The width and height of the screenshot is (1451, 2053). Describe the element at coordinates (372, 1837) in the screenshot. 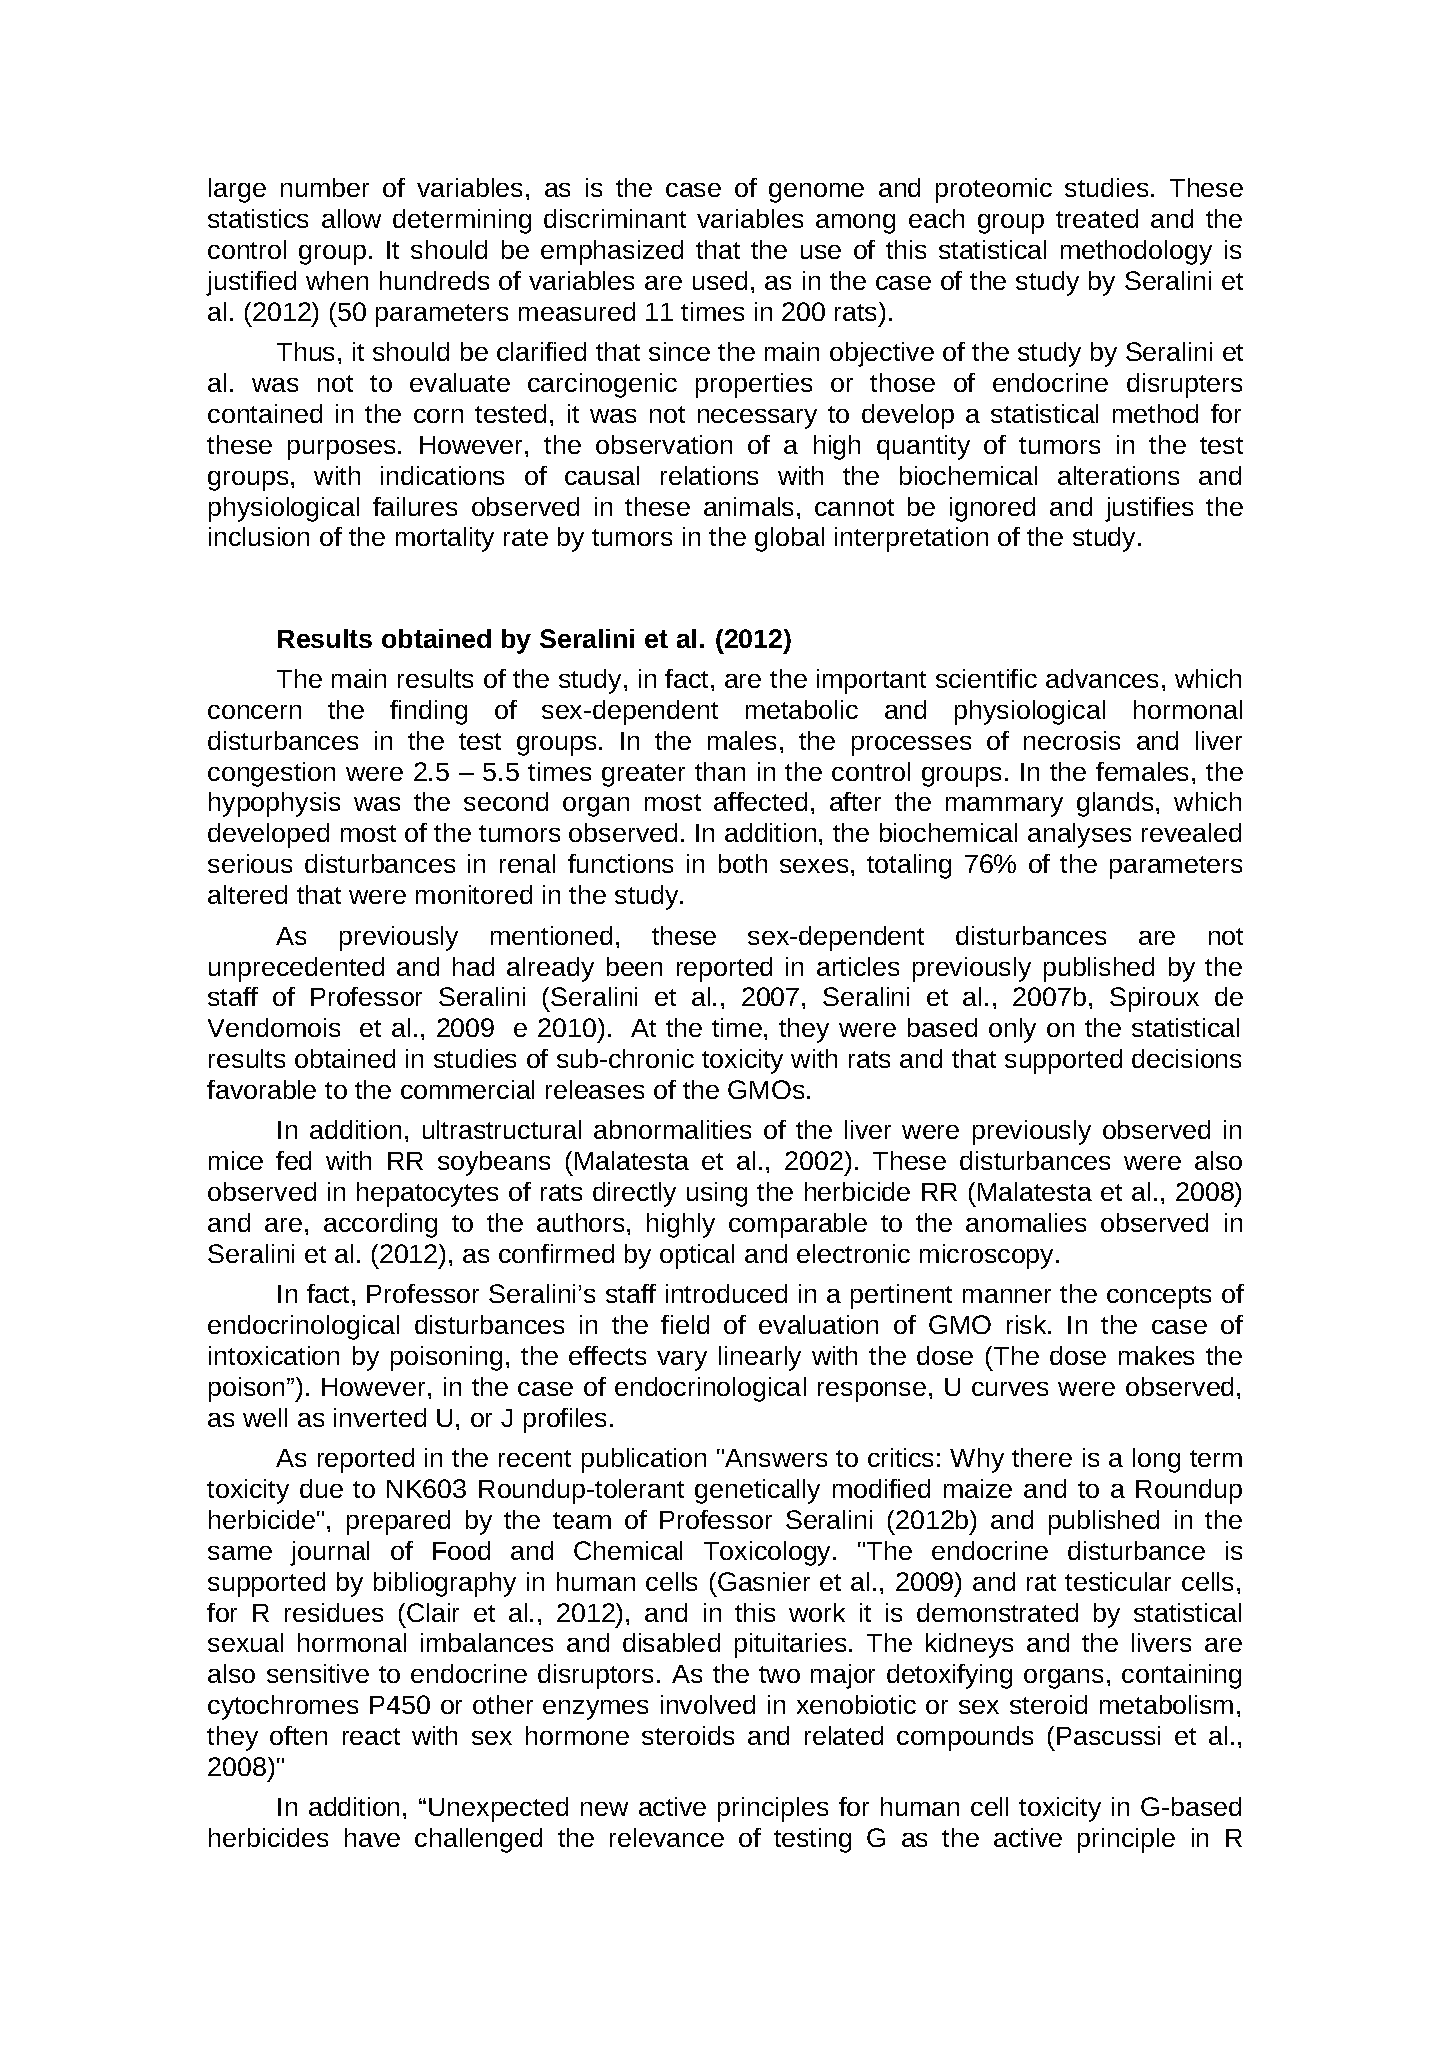

I see `have` at that location.
